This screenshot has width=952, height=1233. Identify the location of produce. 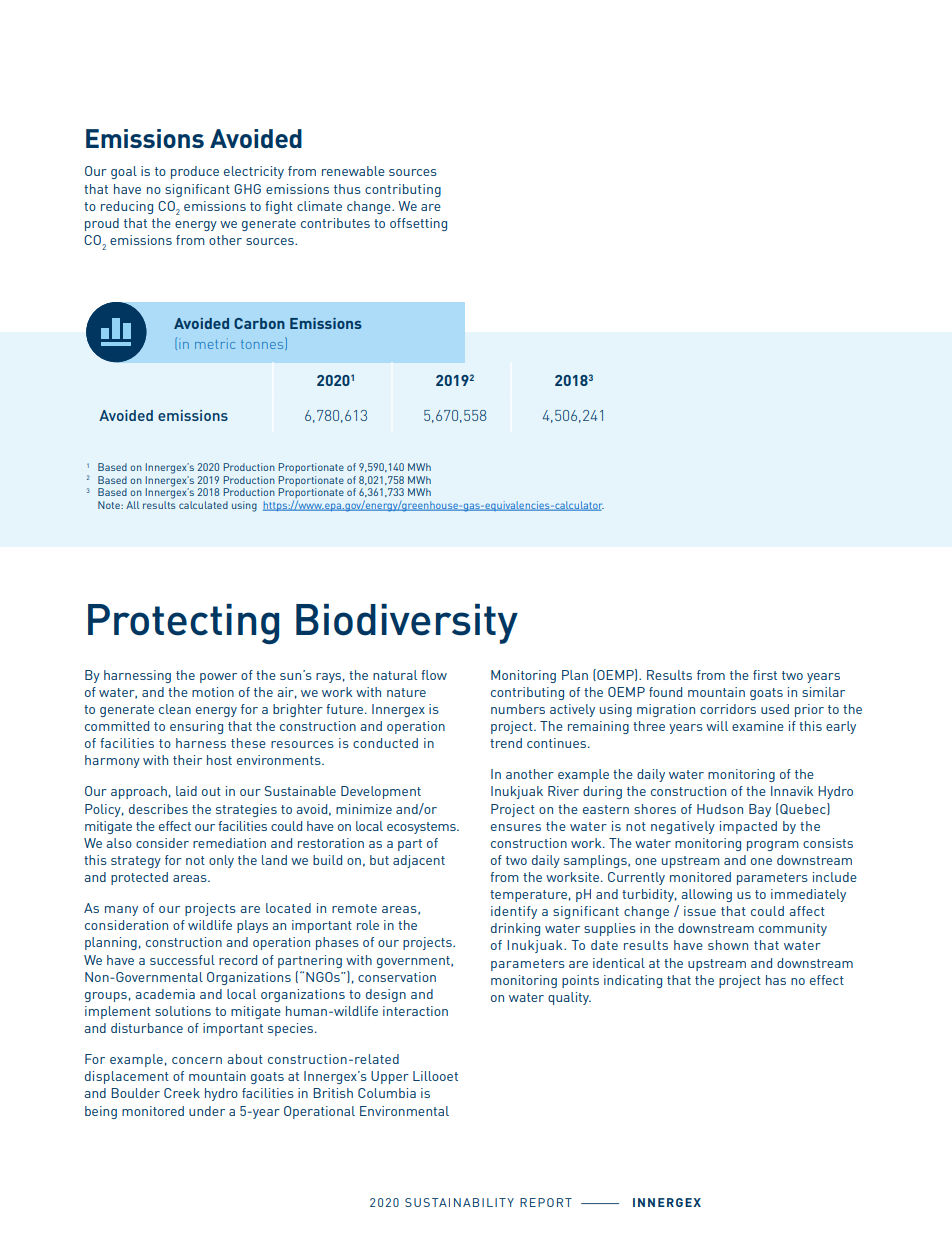
(195, 172).
